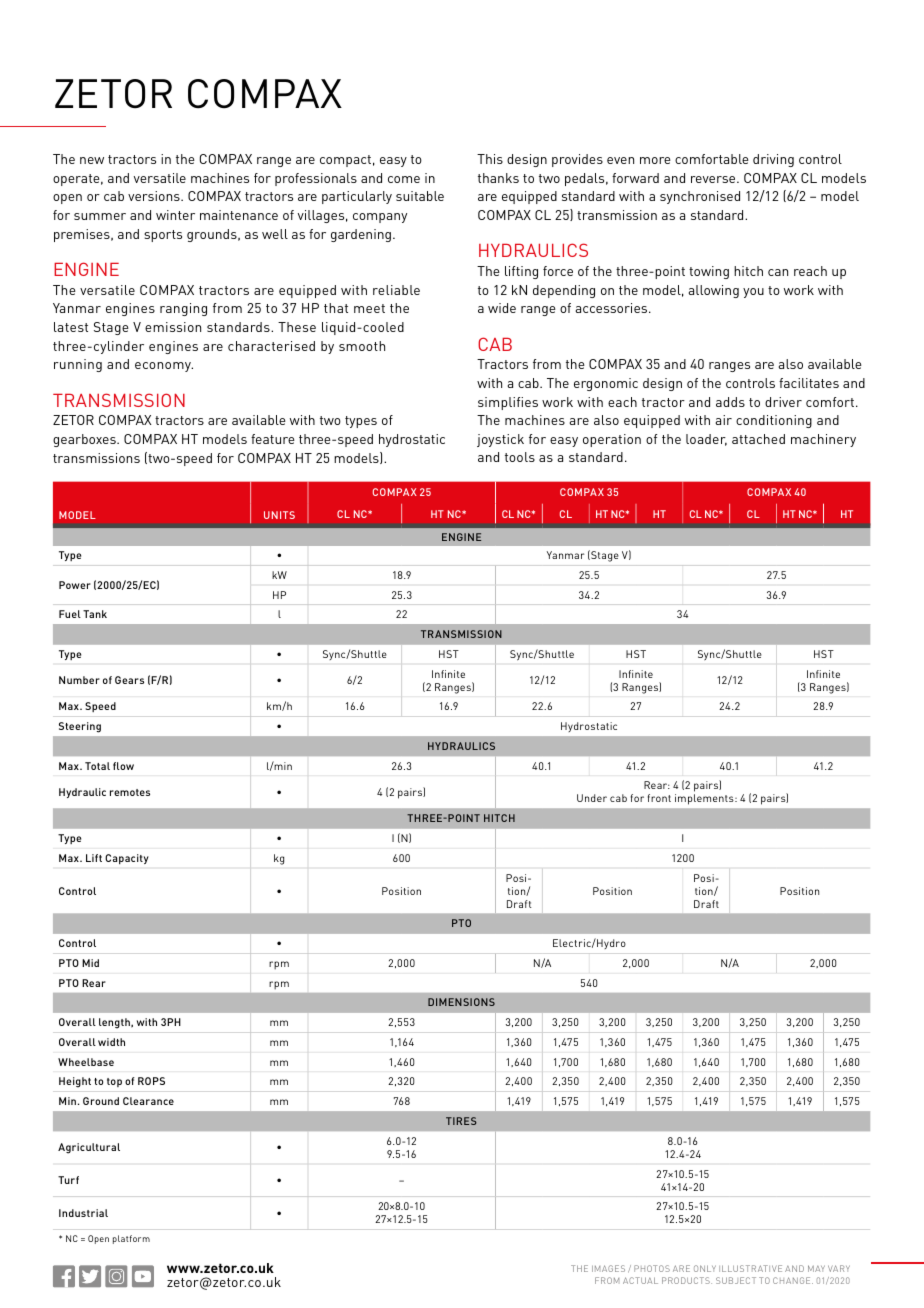  Describe the element at coordinates (420, 196) in the screenshot. I see `suitable` at that location.
